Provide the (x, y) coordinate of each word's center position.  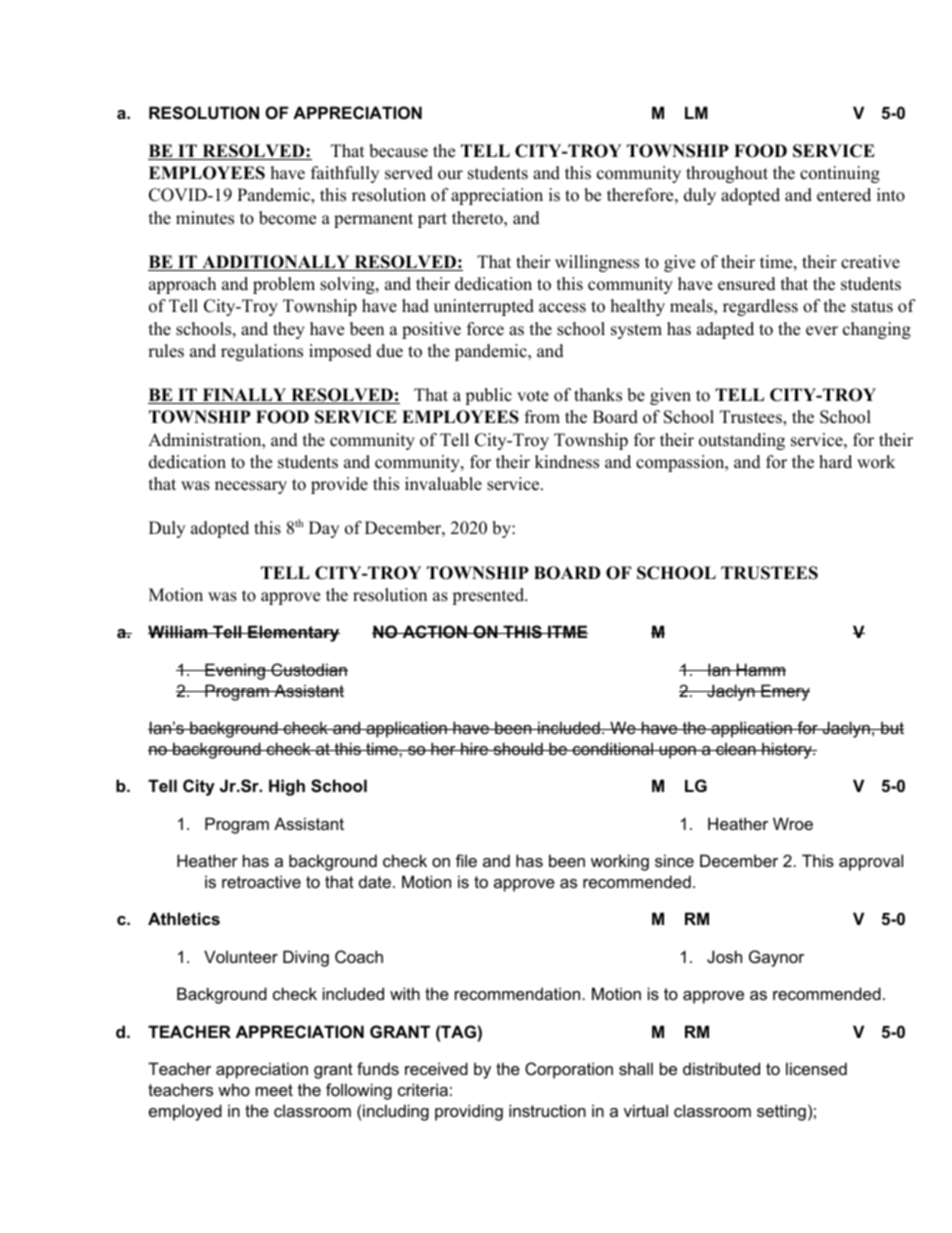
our (450, 175)
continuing (840, 174)
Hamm (760, 669)
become (287, 218)
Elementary (293, 633)
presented (489, 596)
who (234, 1089)
